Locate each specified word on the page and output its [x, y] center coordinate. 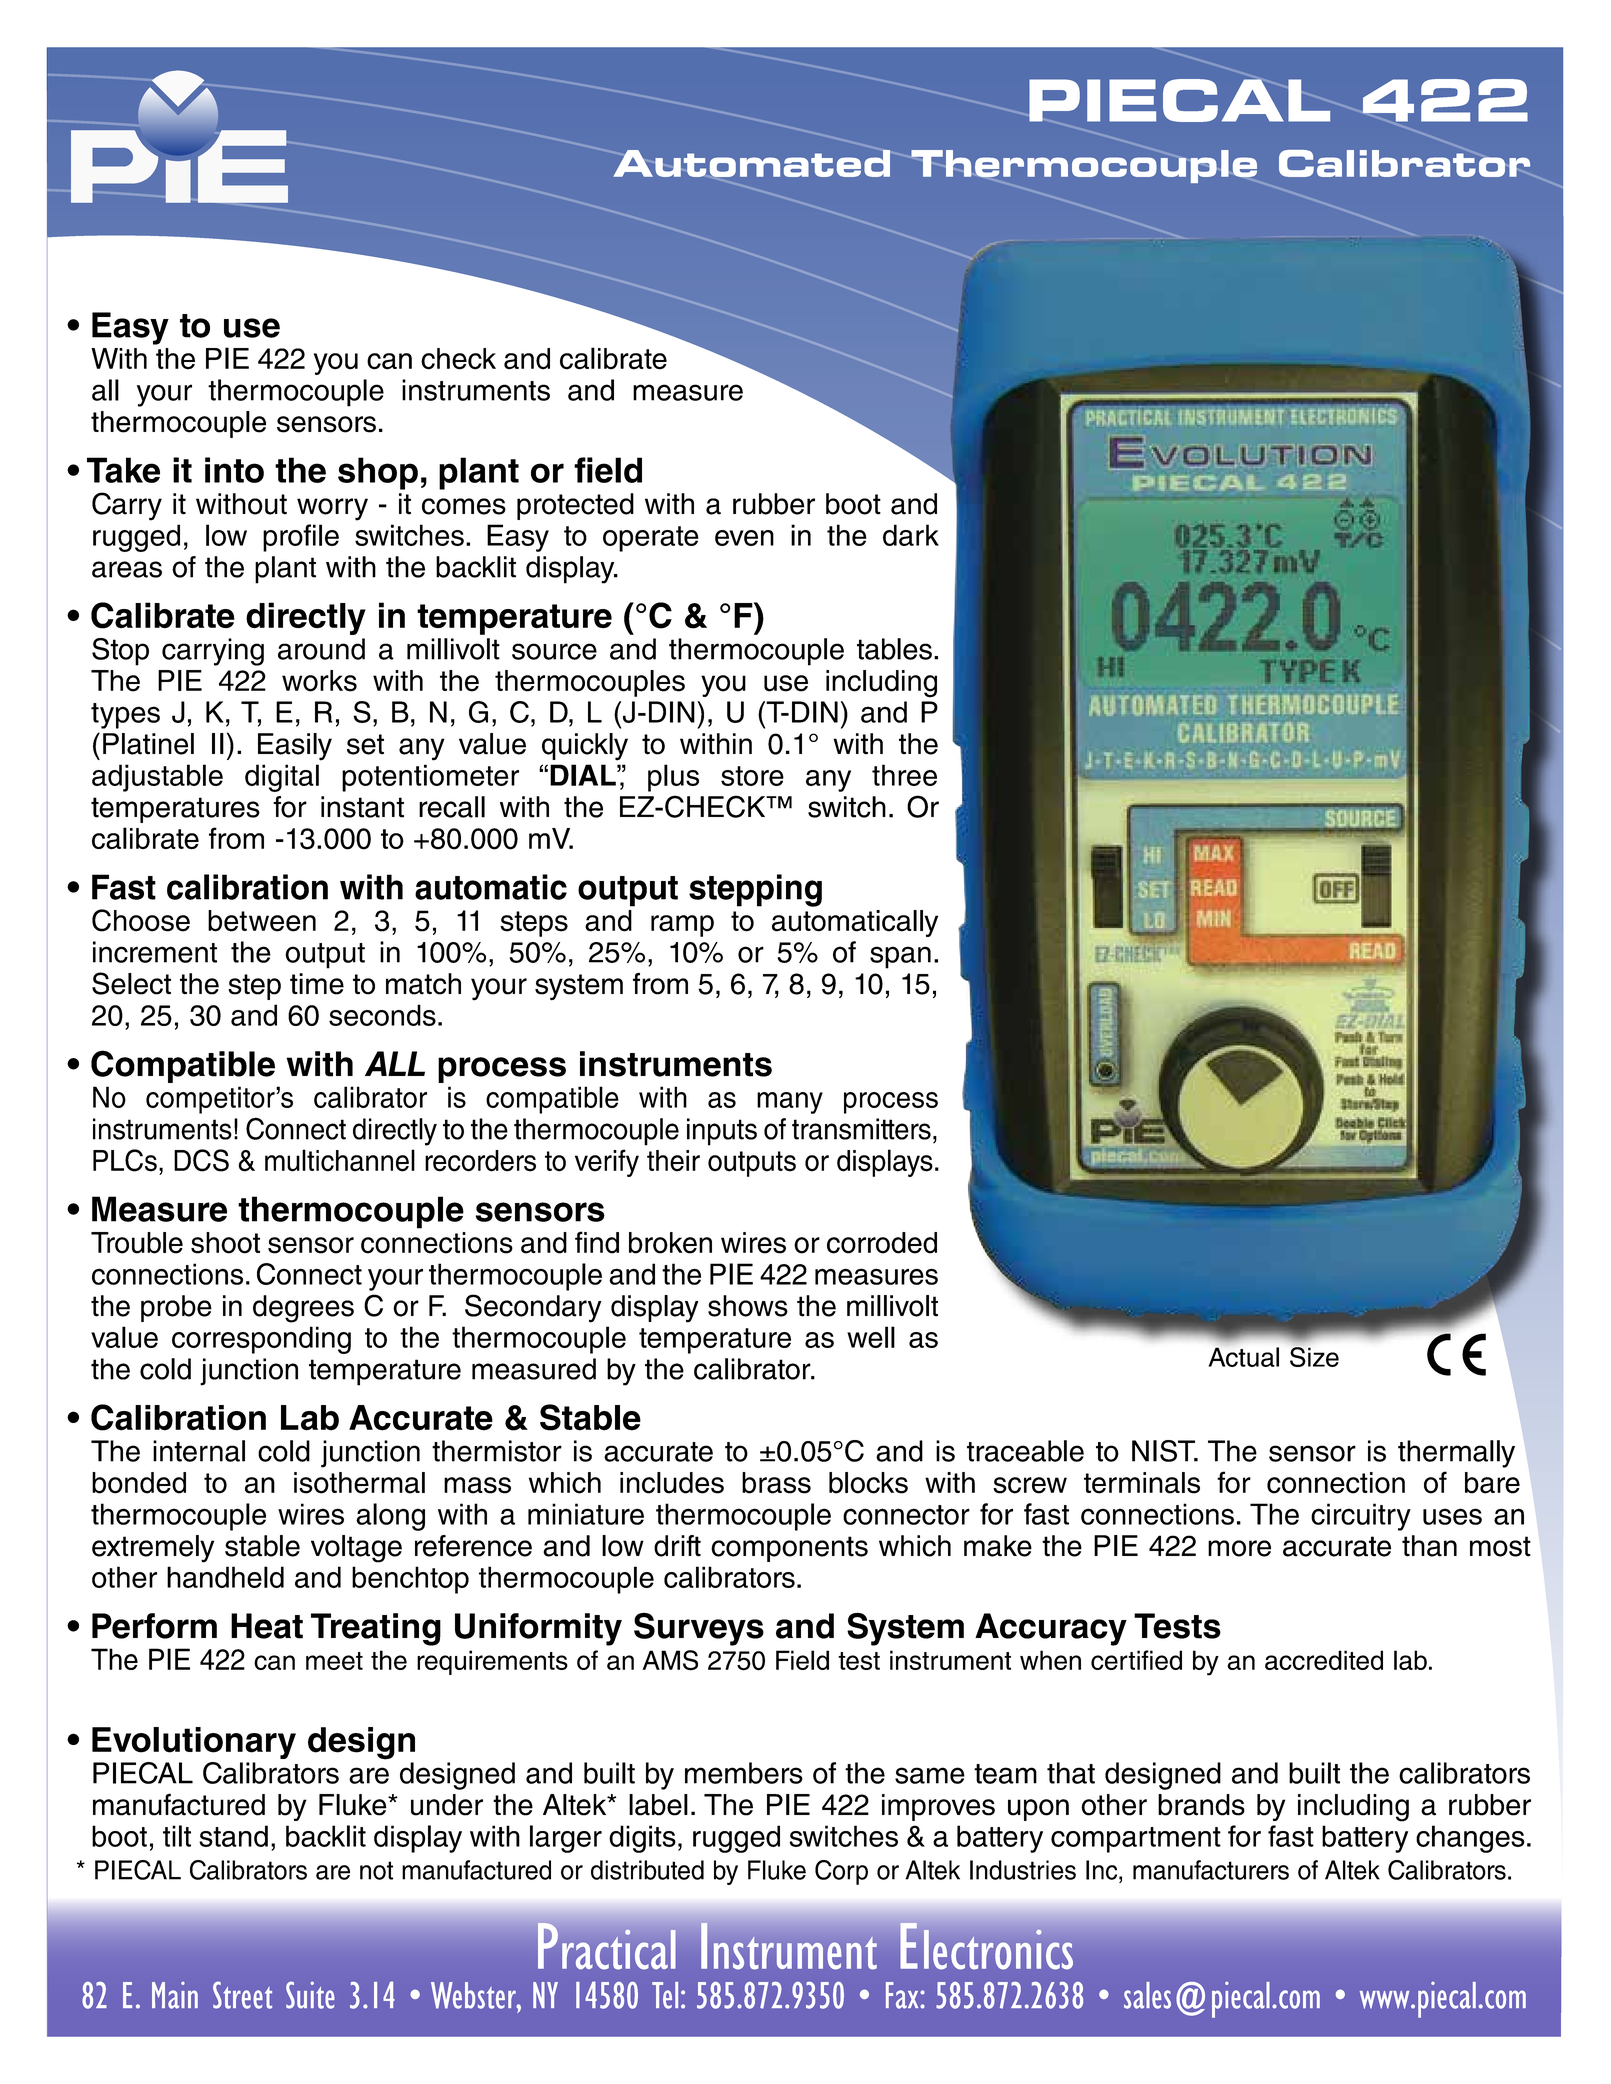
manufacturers [1211, 1870]
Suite [310, 1995]
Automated [751, 163]
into [234, 470]
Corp [841, 1872]
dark [911, 535]
